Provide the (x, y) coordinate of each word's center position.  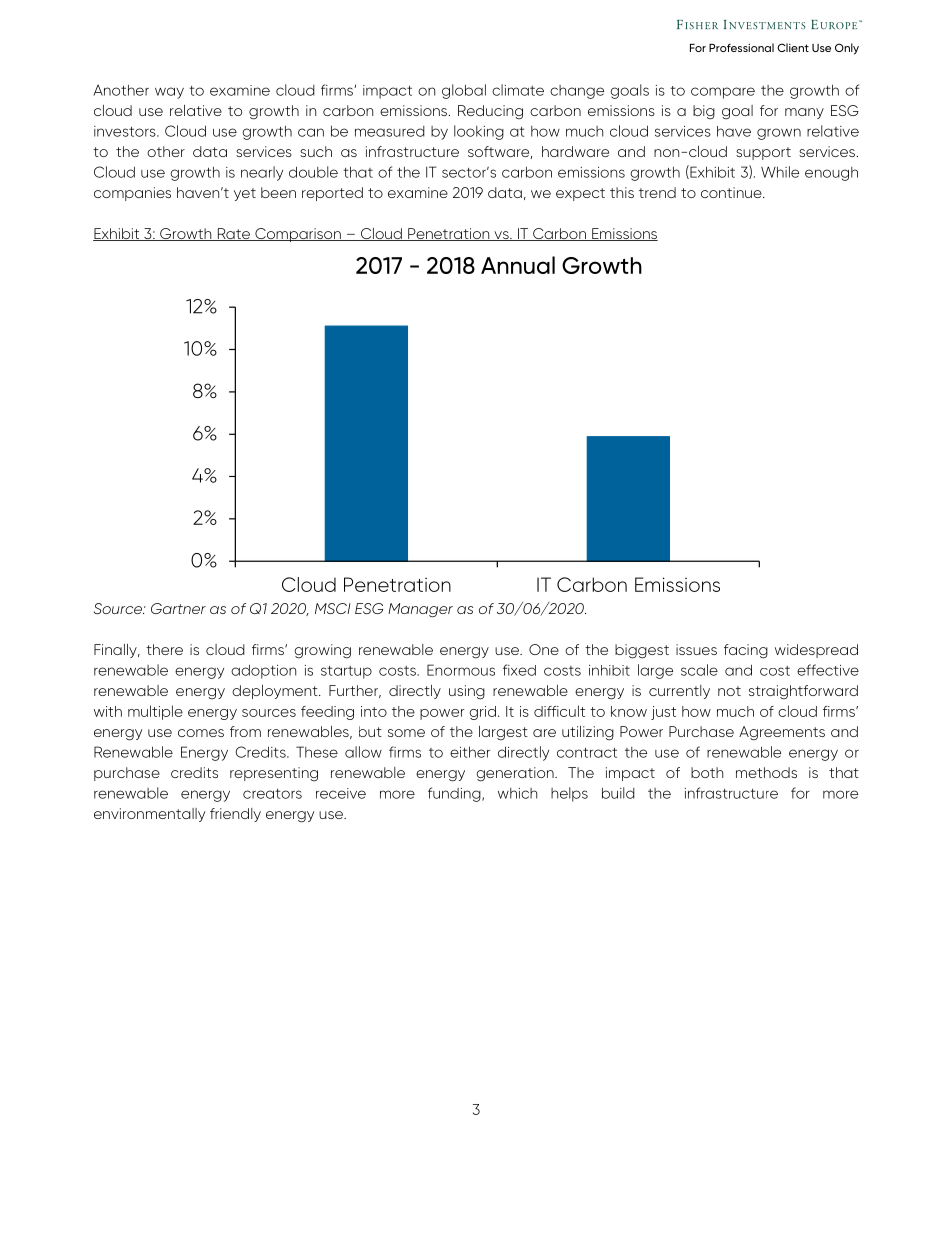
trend (657, 192)
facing (746, 651)
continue (732, 192)
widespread (816, 651)
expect (580, 194)
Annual (518, 265)
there (164, 649)
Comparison (298, 235)
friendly (235, 815)
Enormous (461, 670)
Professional (741, 47)
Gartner (178, 608)
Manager (420, 610)
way (169, 93)
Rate (233, 234)
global (464, 91)
